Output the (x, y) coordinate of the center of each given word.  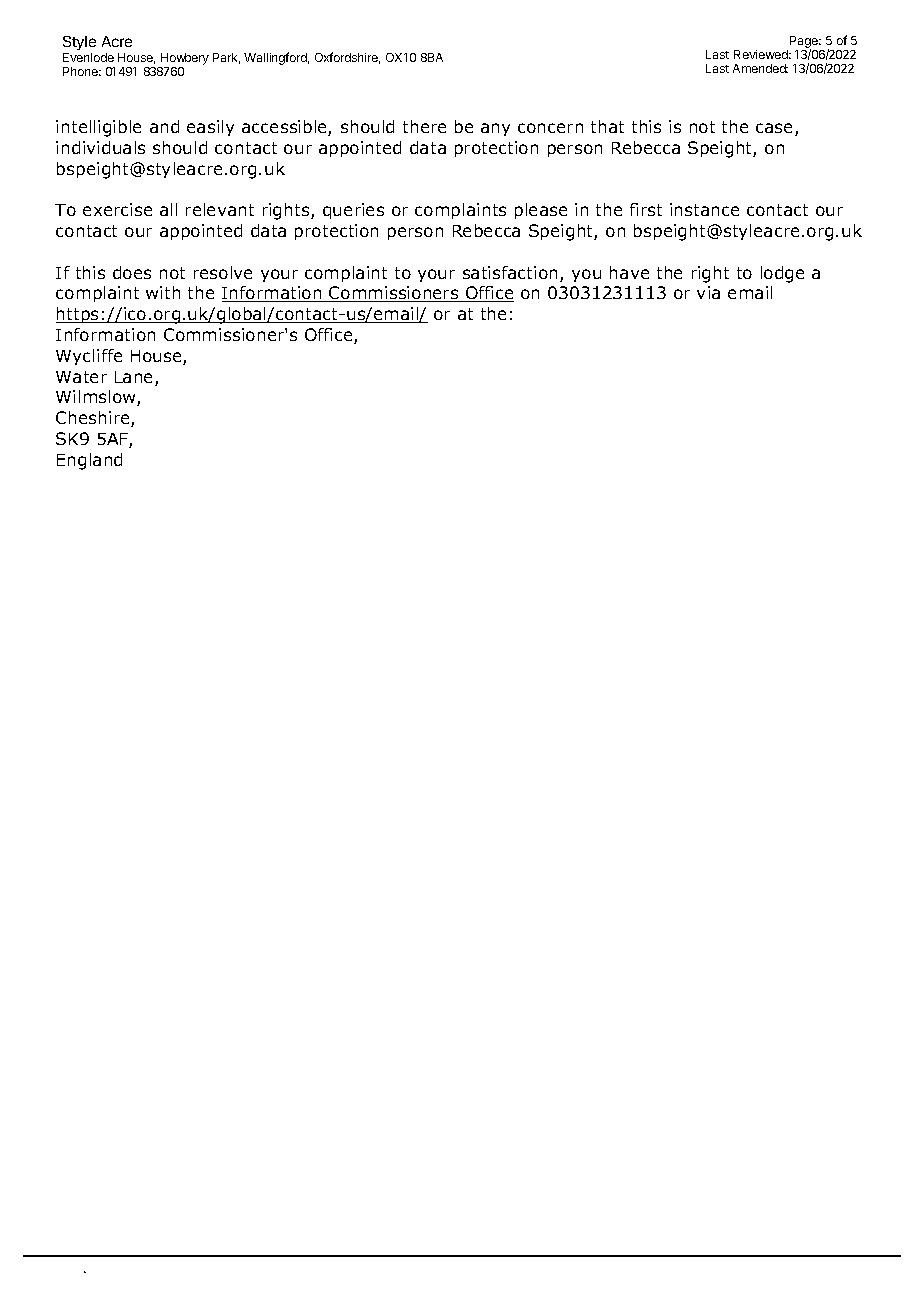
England (89, 461)
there (424, 126)
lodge (782, 274)
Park (226, 58)
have (629, 272)
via (708, 292)
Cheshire (94, 419)
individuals (100, 147)
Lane (135, 378)
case (776, 129)
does (132, 272)
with (163, 292)
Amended (760, 68)
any (495, 129)
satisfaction (510, 272)
